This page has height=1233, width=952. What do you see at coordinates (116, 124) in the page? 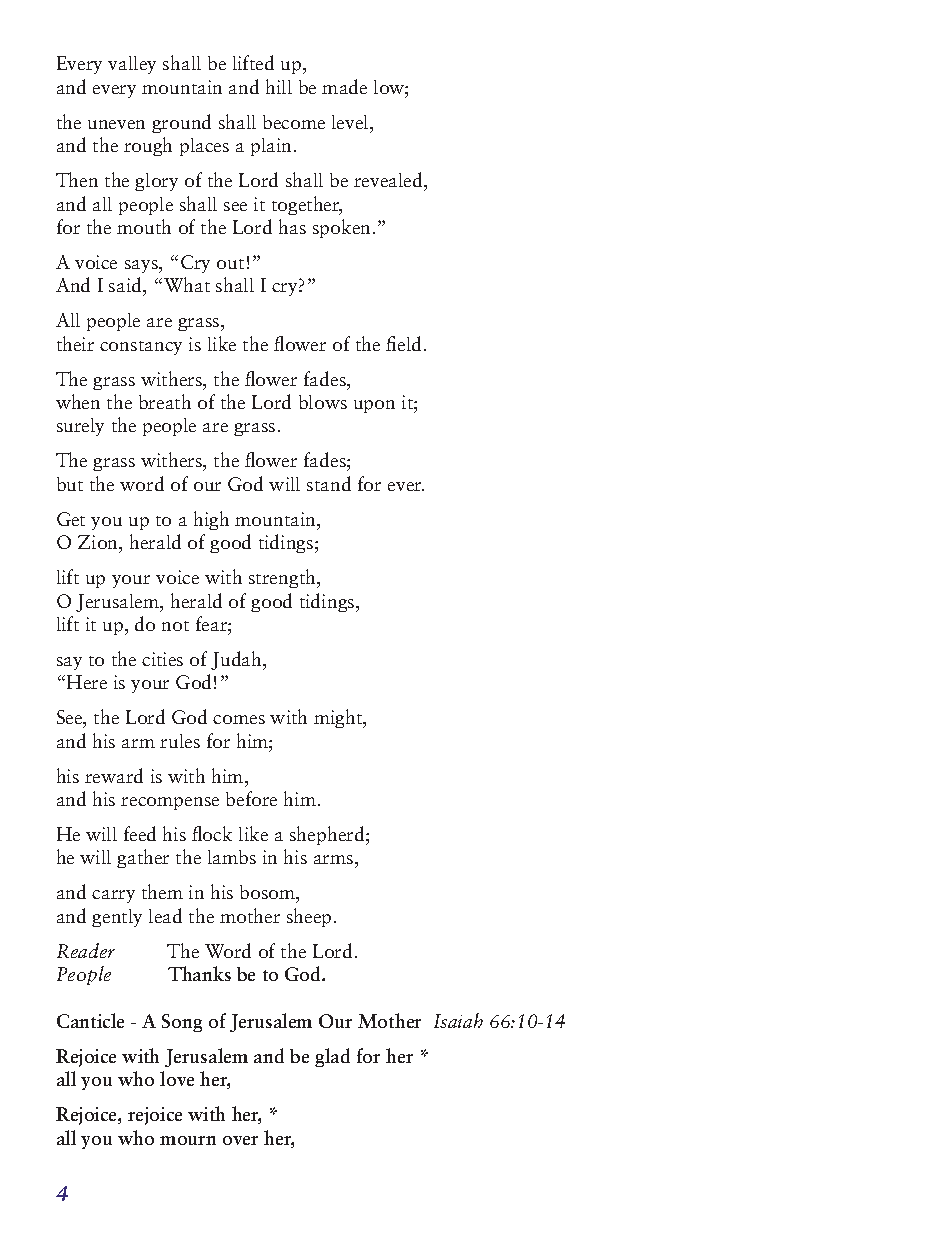
I see `uneven` at bounding box center [116, 124].
